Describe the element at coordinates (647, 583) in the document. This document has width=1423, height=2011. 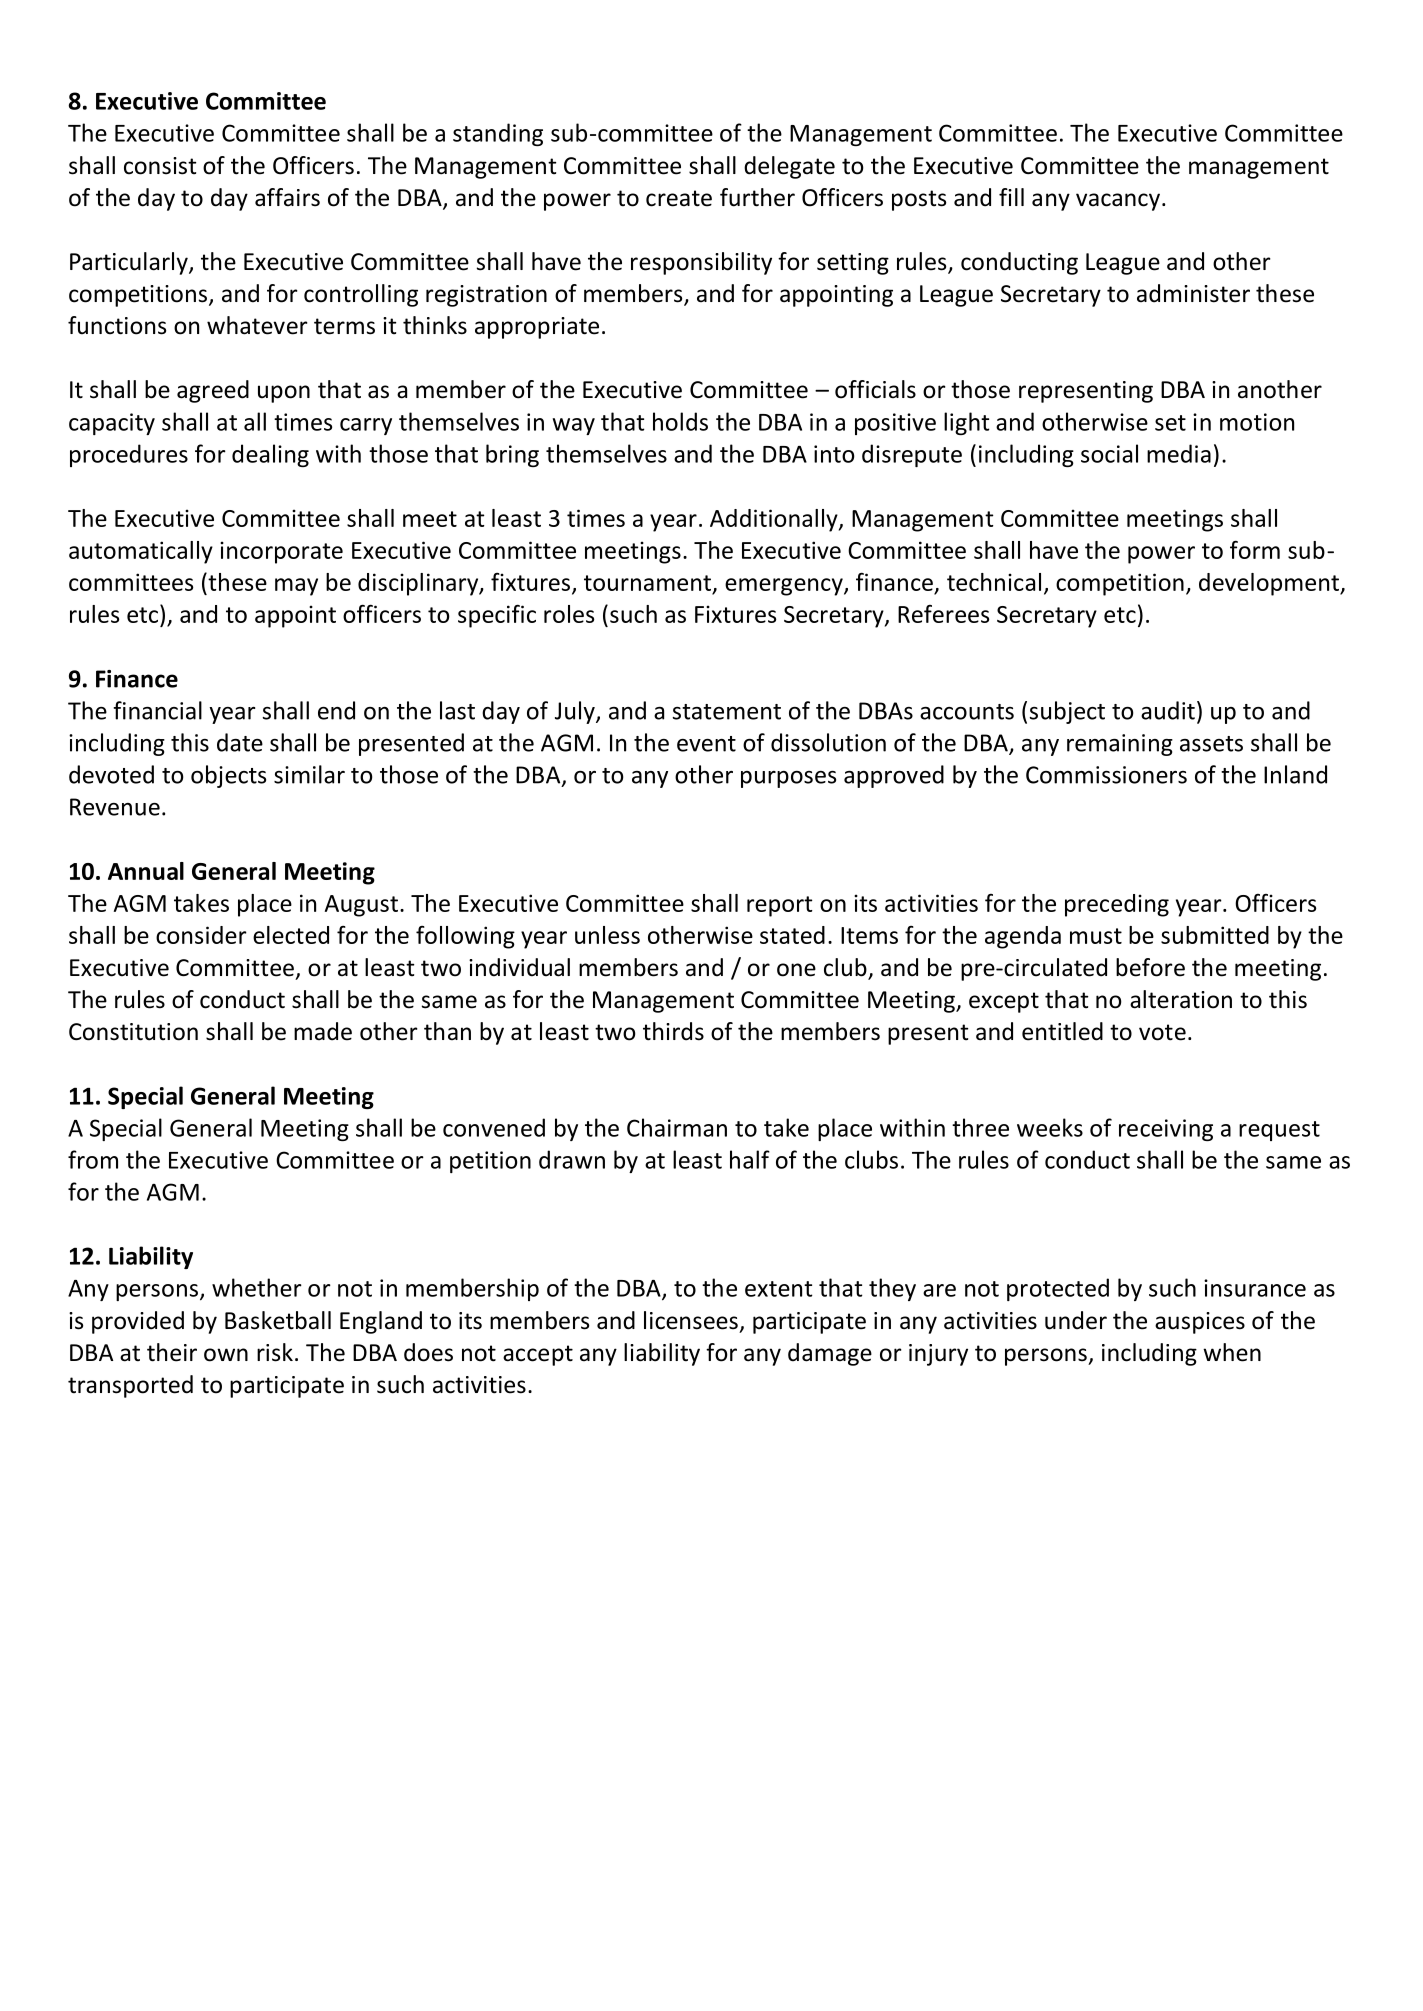
I see `tournament` at that location.
